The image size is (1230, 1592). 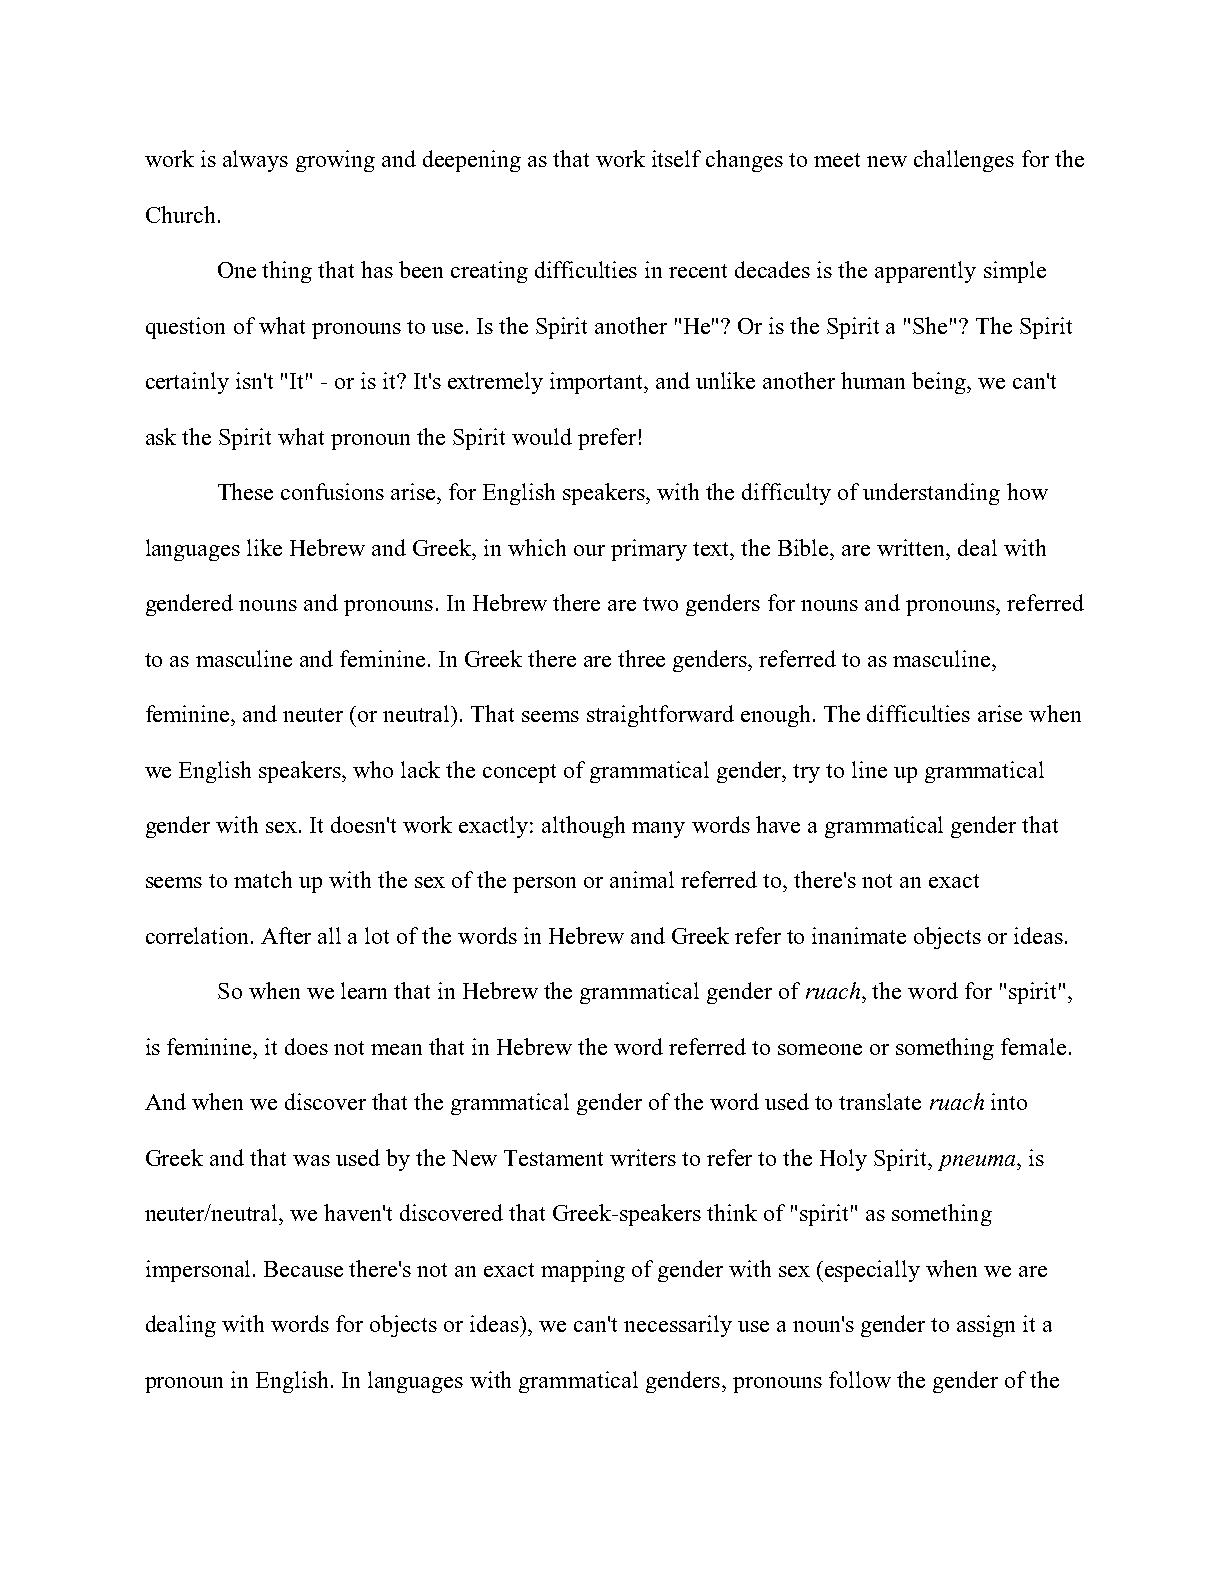 I want to click on assign, so click(x=986, y=1326).
